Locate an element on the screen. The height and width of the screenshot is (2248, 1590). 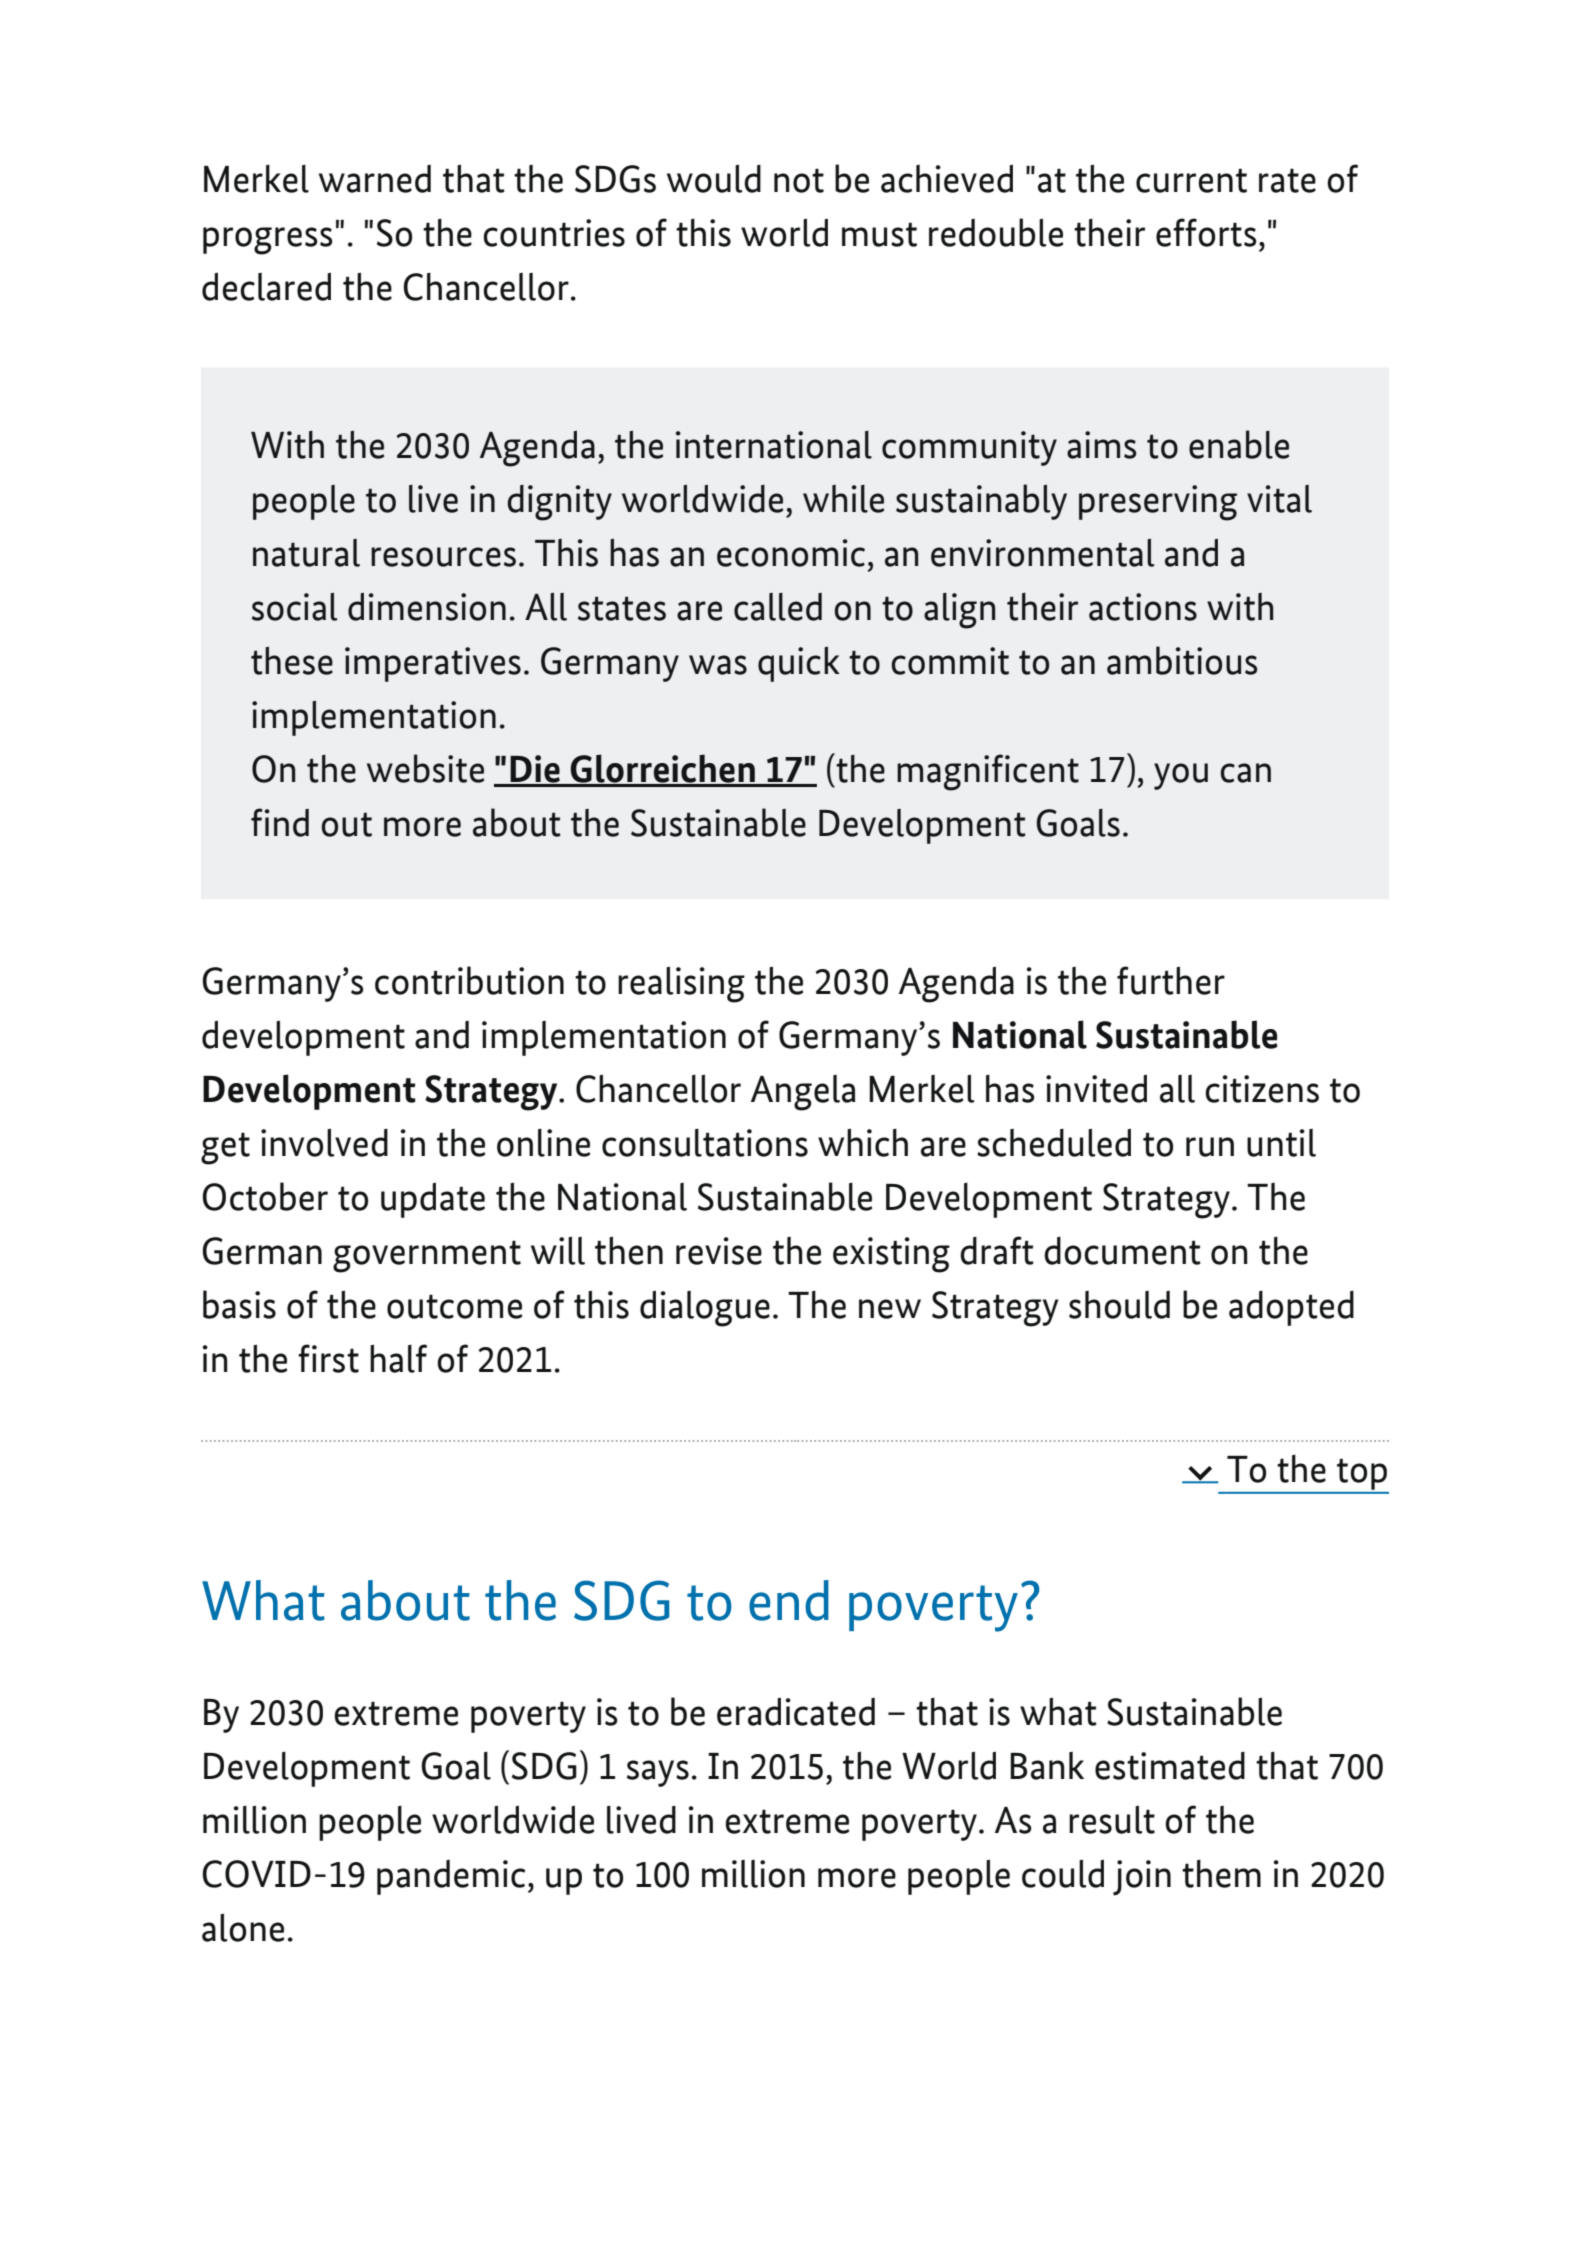
website is located at coordinates (425, 768).
